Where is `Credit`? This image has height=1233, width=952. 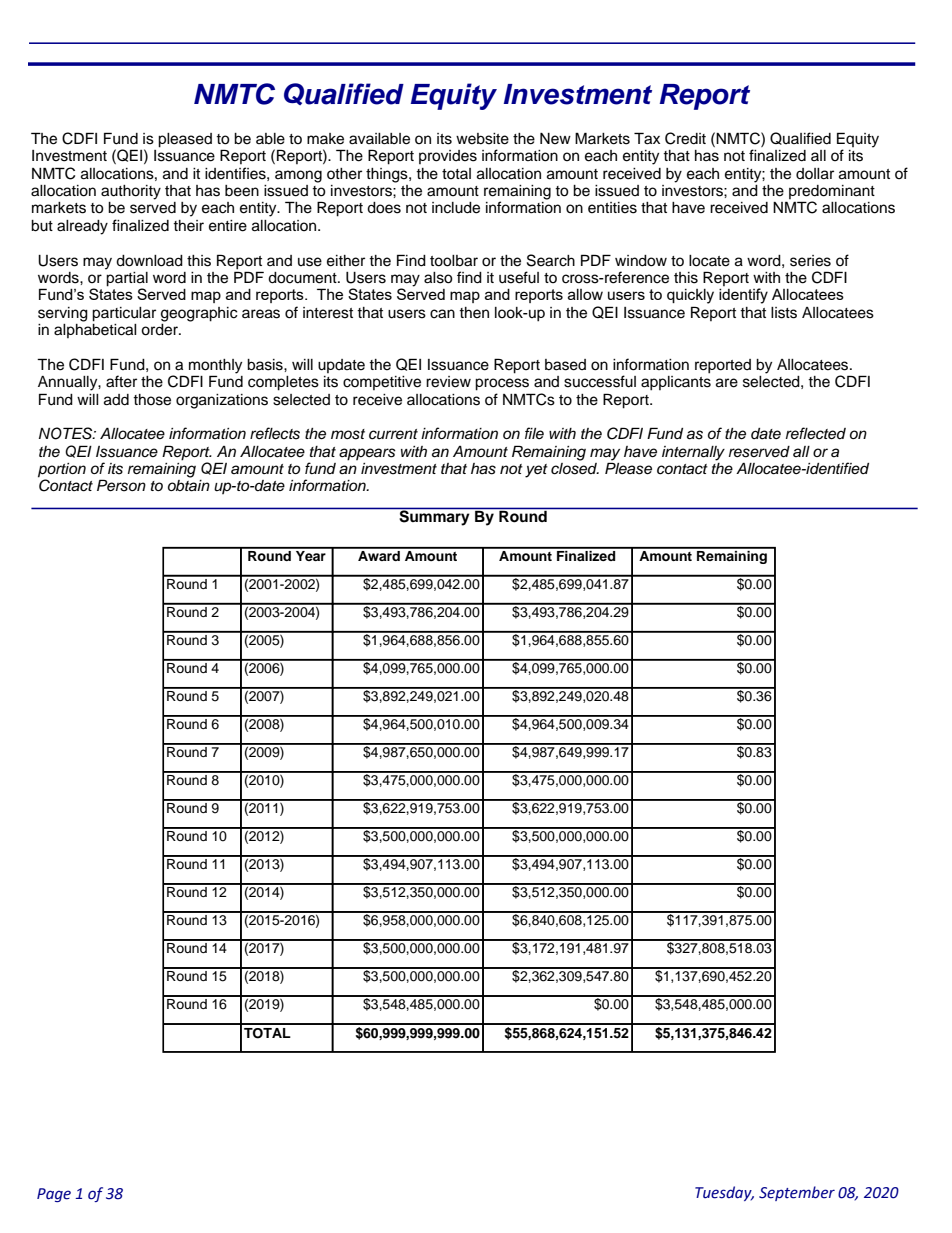 Credit is located at coordinates (685, 138).
